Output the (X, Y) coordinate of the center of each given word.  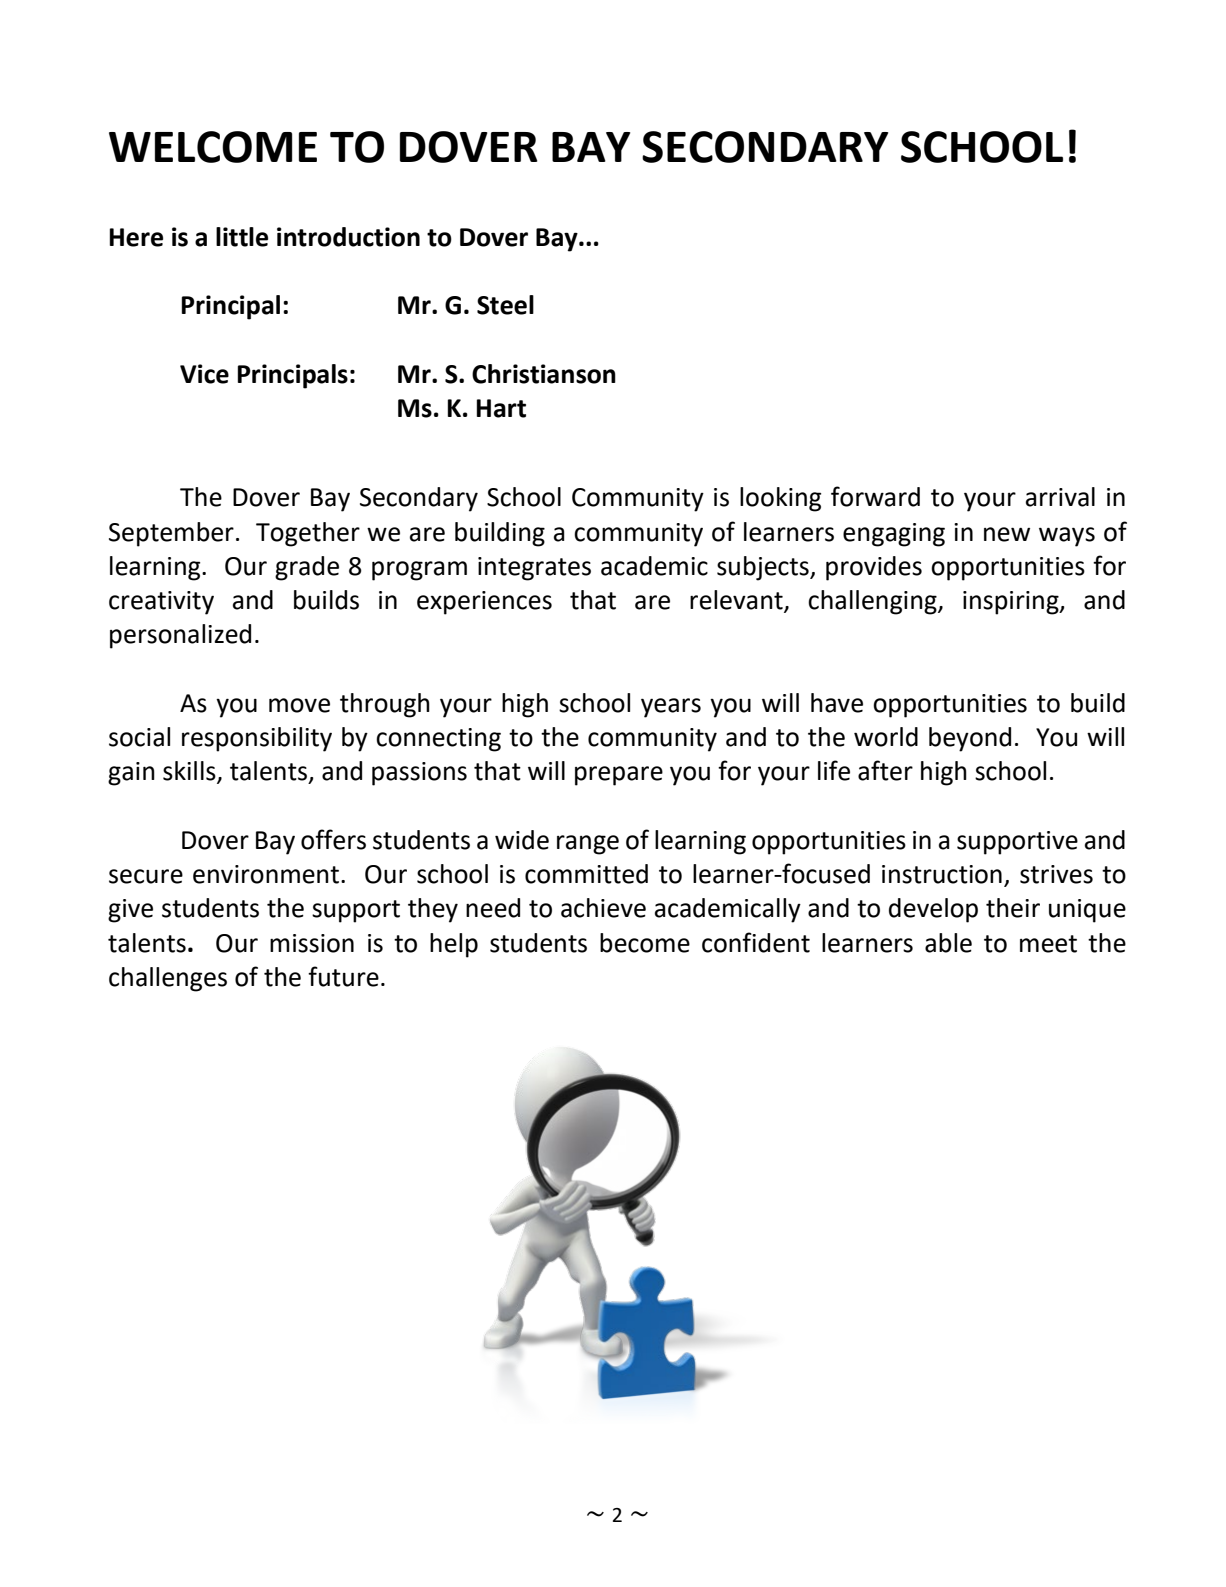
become (645, 943)
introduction (348, 237)
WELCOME (213, 147)
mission (312, 943)
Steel (505, 305)
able (948, 943)
